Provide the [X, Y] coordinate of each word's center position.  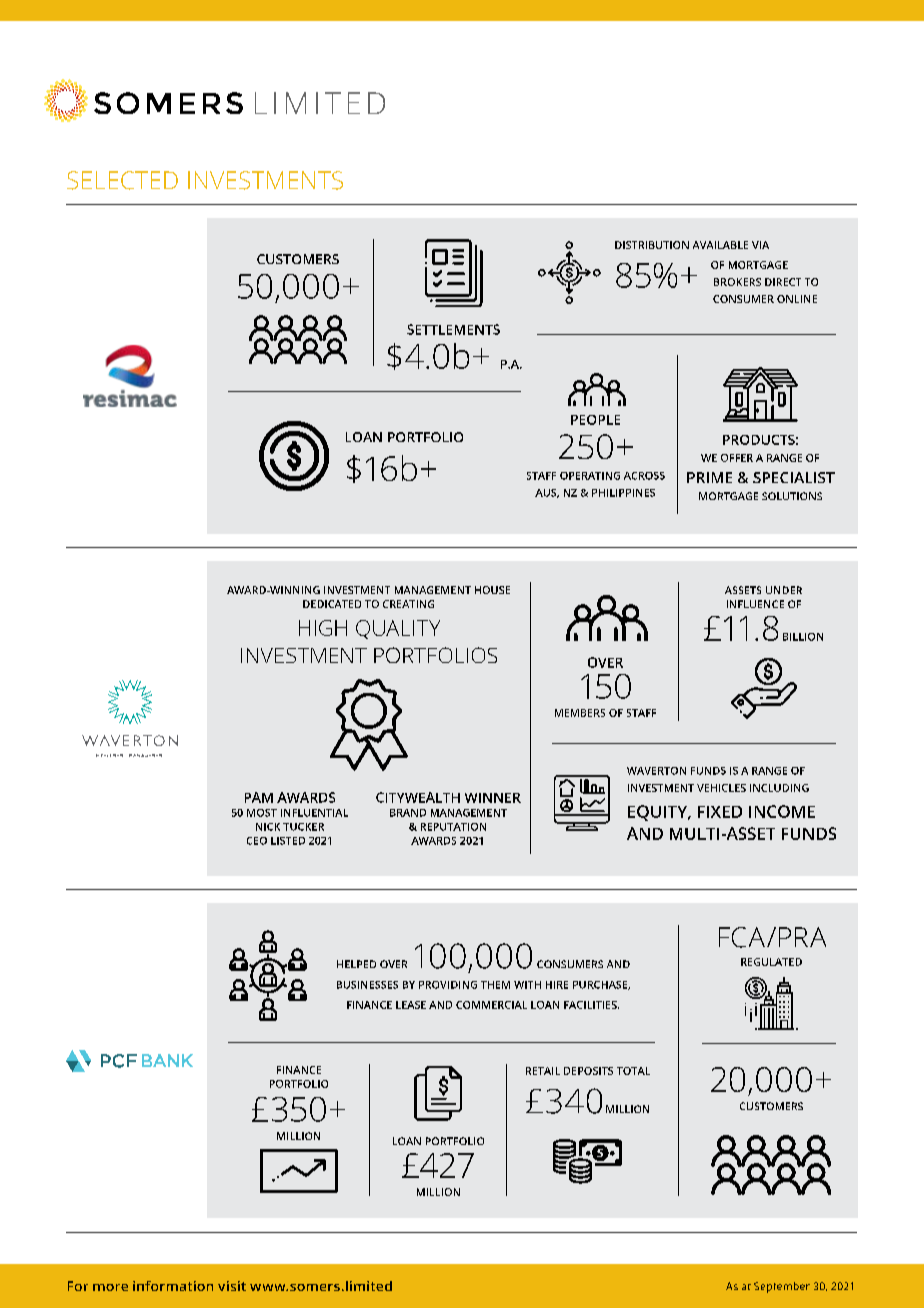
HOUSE [492, 590]
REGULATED [771, 962]
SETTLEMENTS [453, 329]
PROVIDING [448, 985]
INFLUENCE [755, 604]
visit [232, 1286]
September [782, 1287]
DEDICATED [332, 604]
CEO [257, 841]
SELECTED [122, 180]
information [173, 1286]
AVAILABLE [720, 245]
